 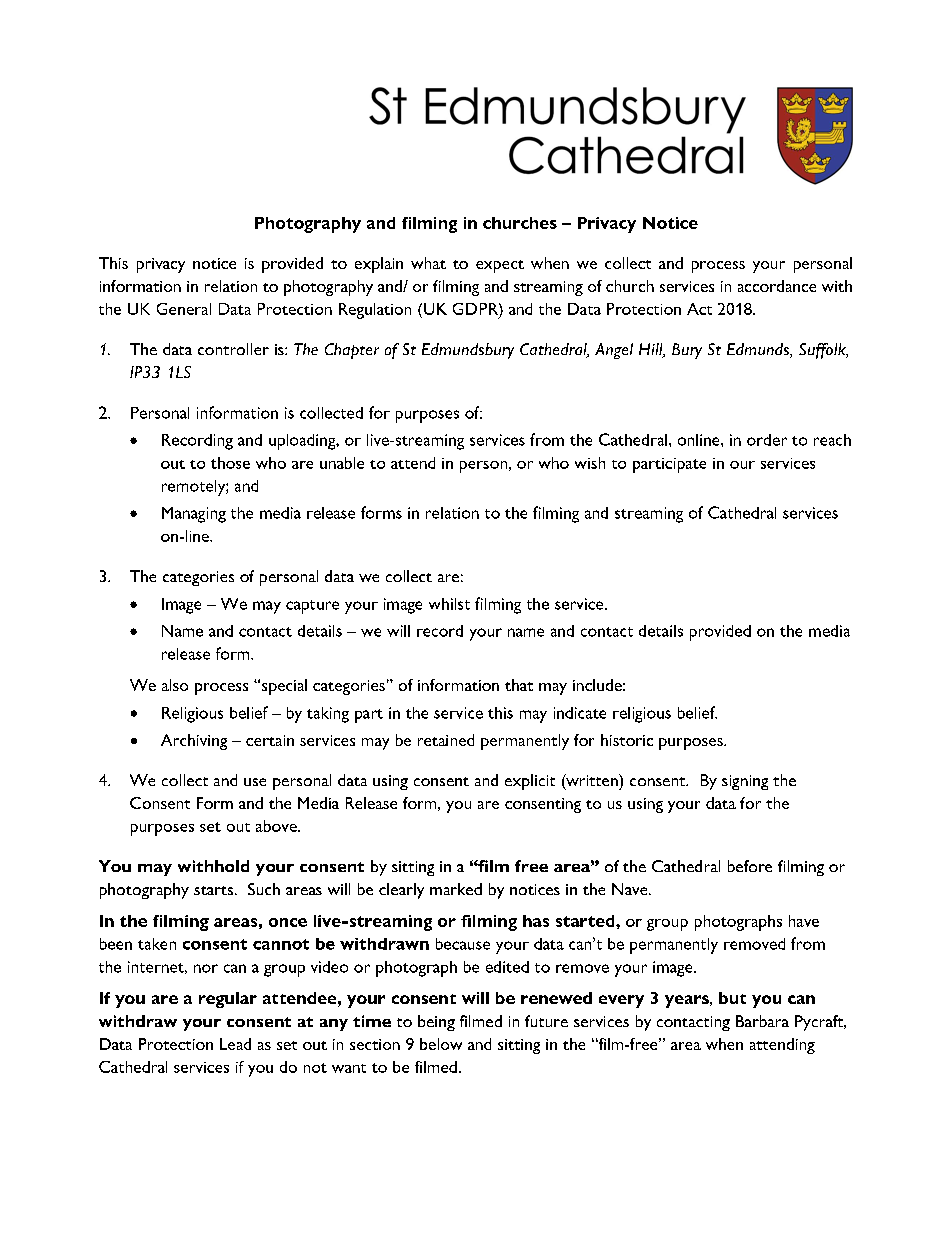 I want to click on Lead, so click(x=235, y=1044).
